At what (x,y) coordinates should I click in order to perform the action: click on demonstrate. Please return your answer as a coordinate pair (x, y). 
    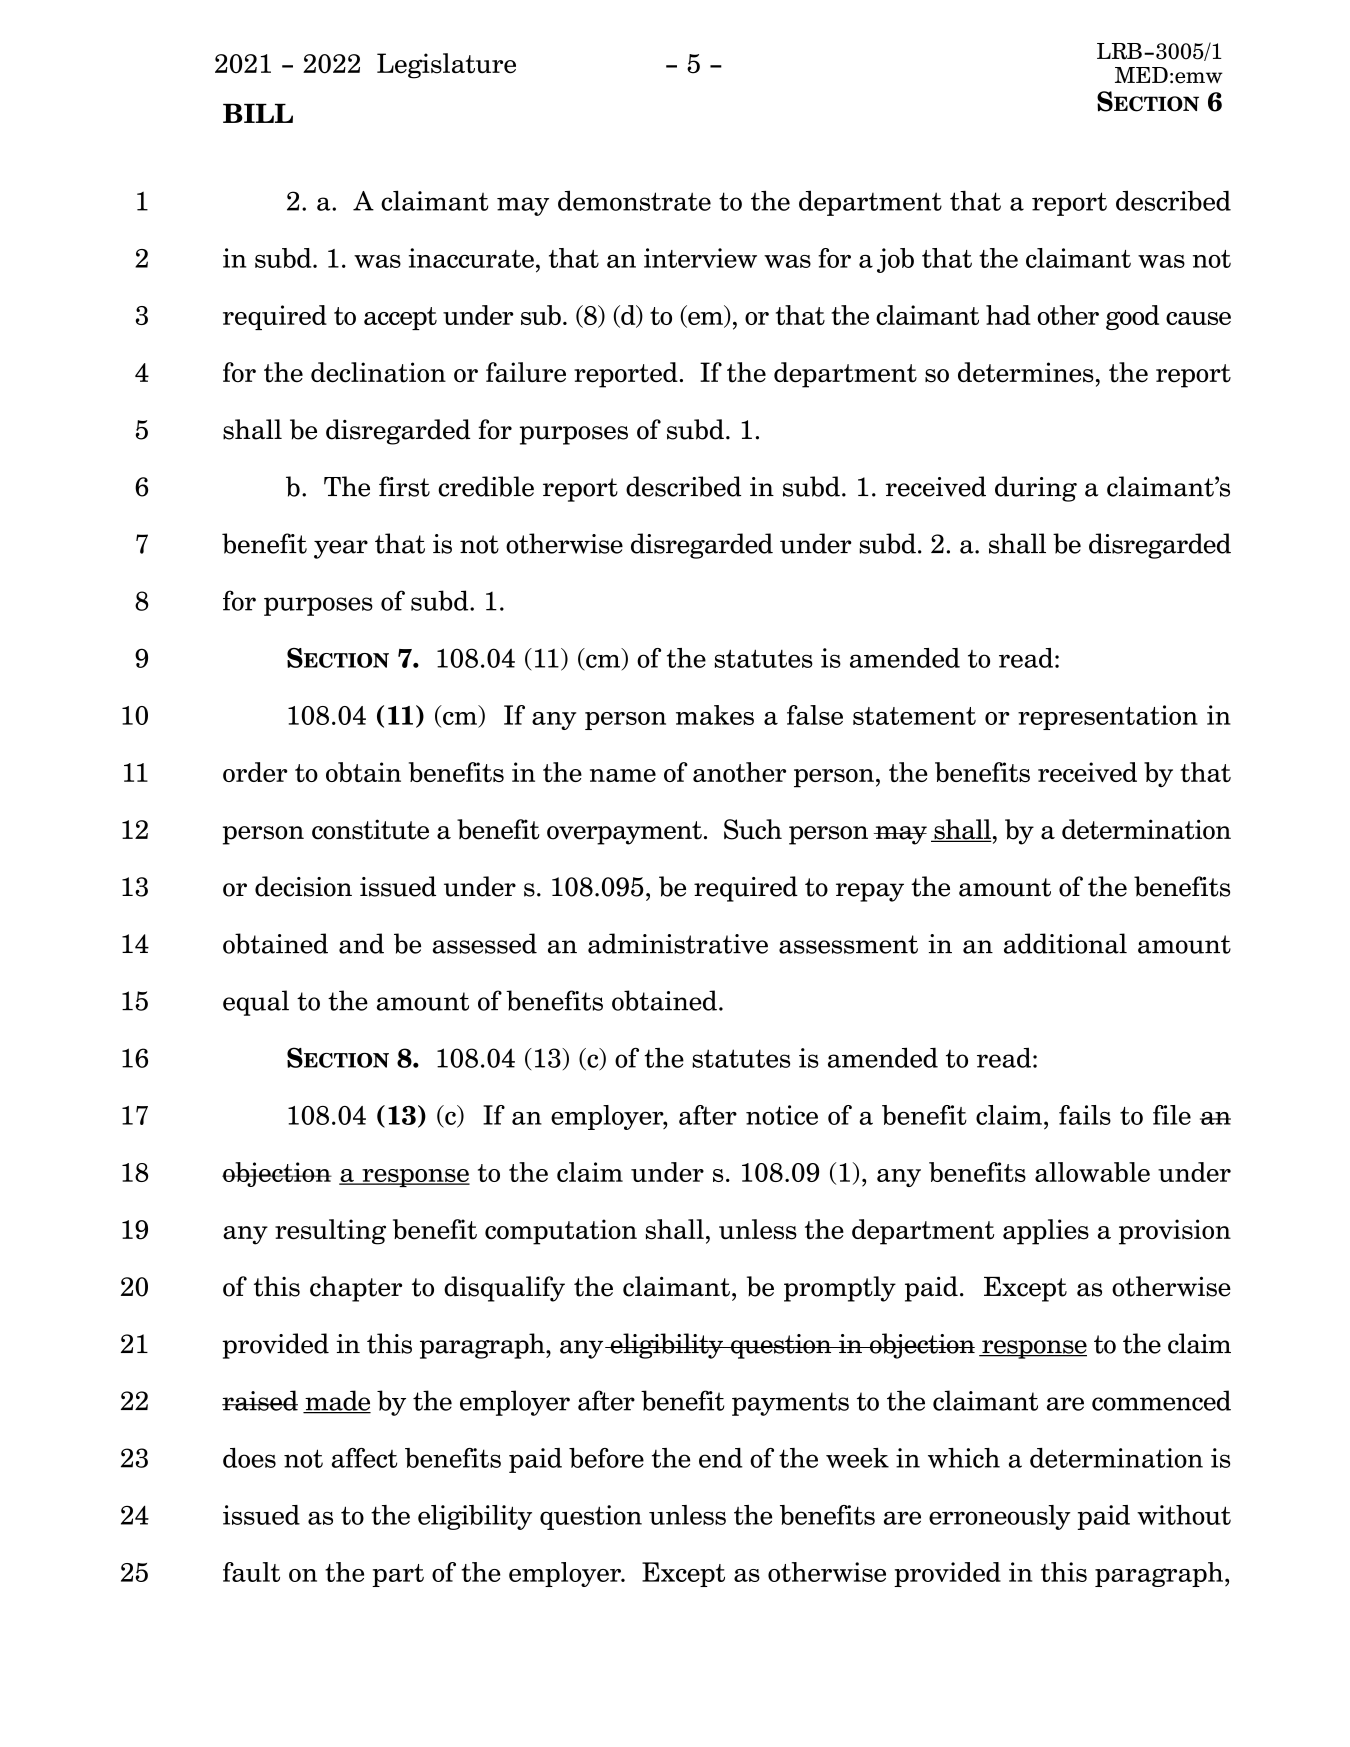
    Looking at the image, I should click on (634, 200).
